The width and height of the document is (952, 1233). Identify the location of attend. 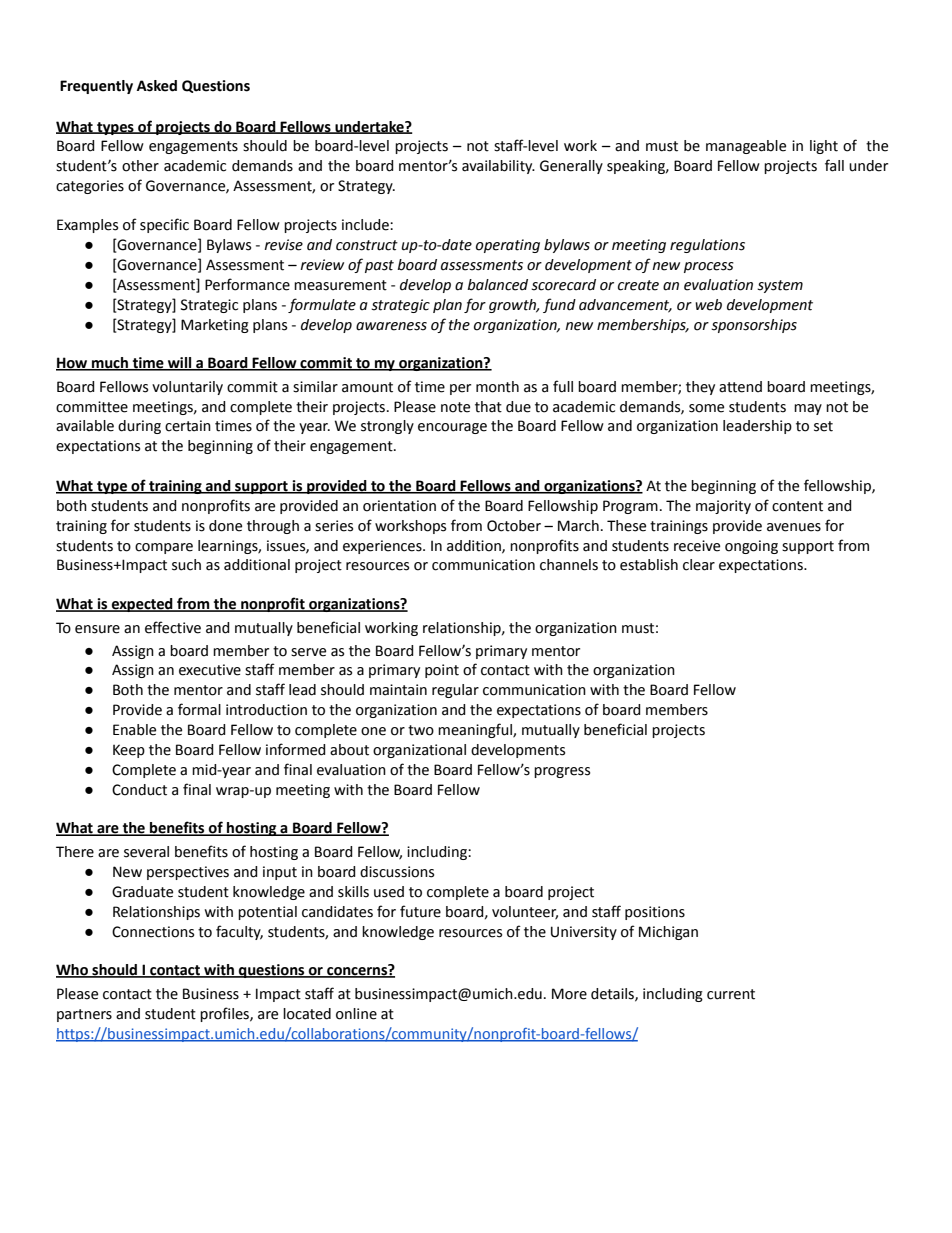
(740, 387).
